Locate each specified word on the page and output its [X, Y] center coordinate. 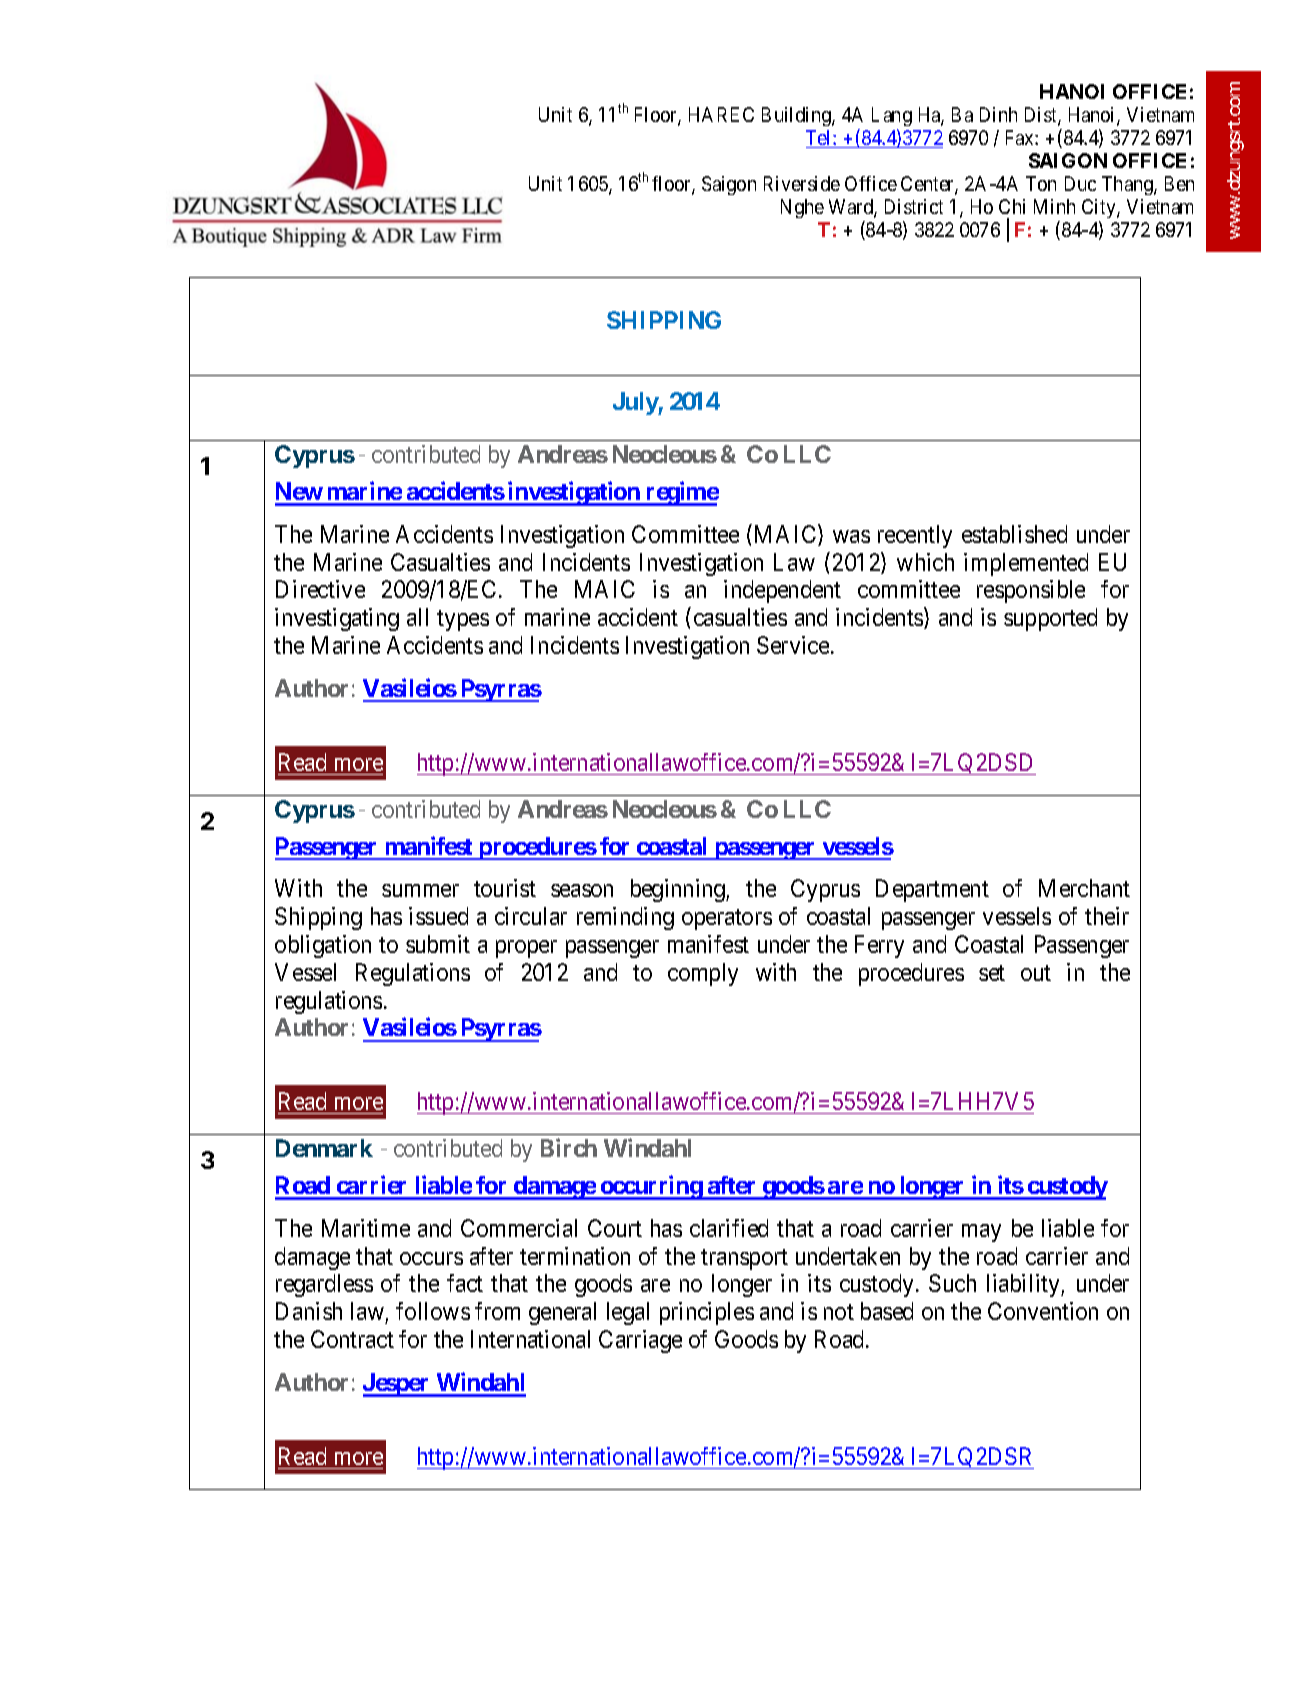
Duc [1080, 183]
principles [707, 1313]
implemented [1026, 564]
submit [438, 944]
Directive [320, 589]
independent [782, 591]
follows [433, 1311]
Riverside [802, 183]
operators [727, 919]
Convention [1043, 1311]
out [1036, 973]
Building [797, 116]
